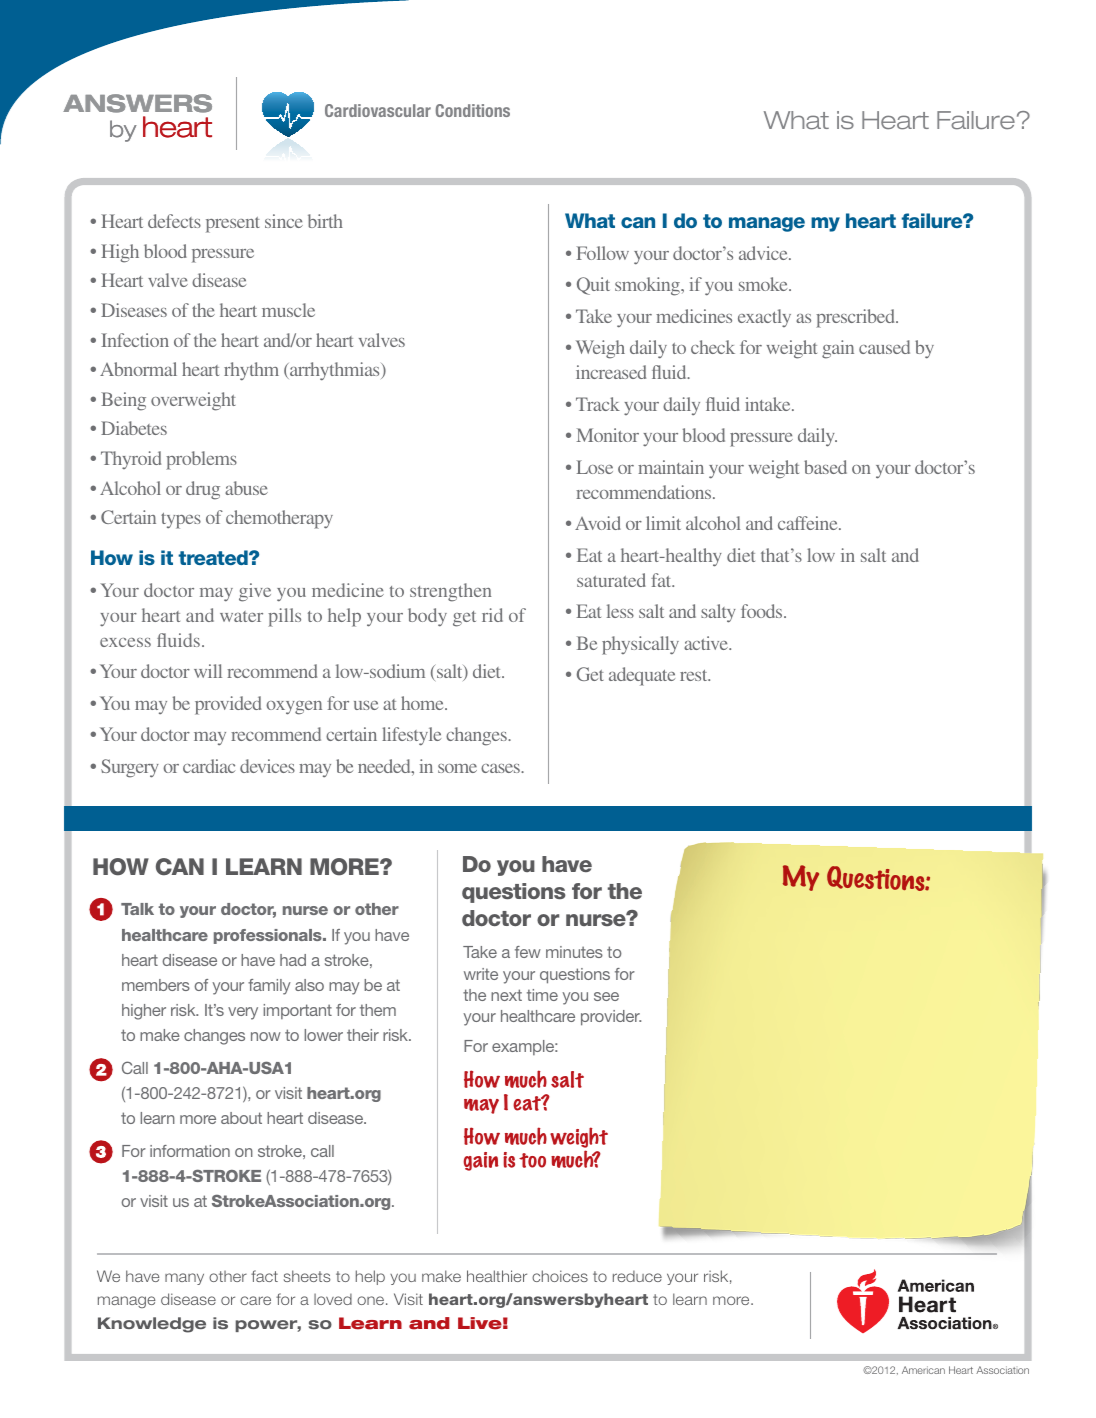 Image resolution: width=1096 pixels, height=1418 pixels. What do you see at coordinates (152, 1325) in the screenshot?
I see `Knowledge` at bounding box center [152, 1325].
